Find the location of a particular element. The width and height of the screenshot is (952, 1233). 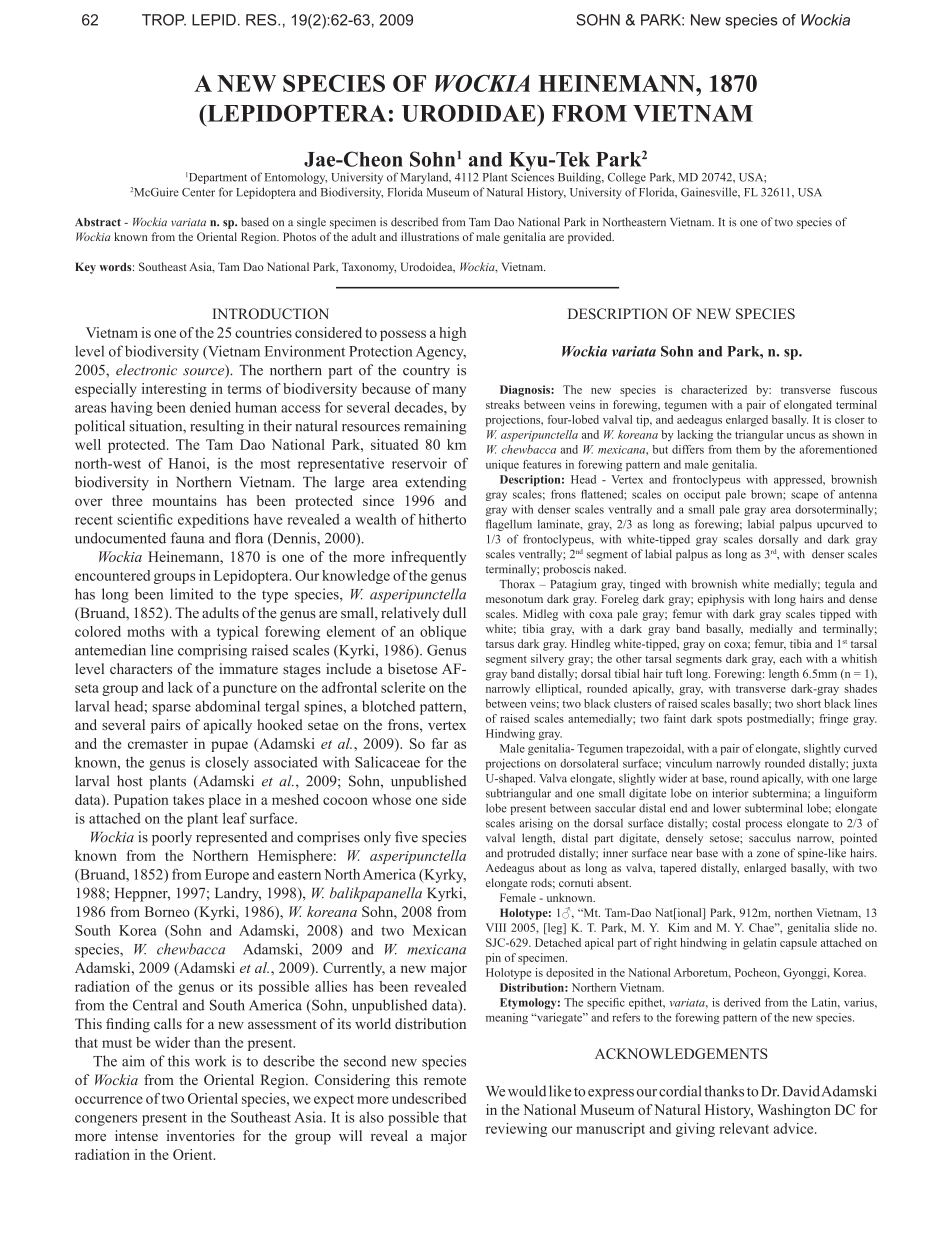

characterized is located at coordinates (714, 389).
